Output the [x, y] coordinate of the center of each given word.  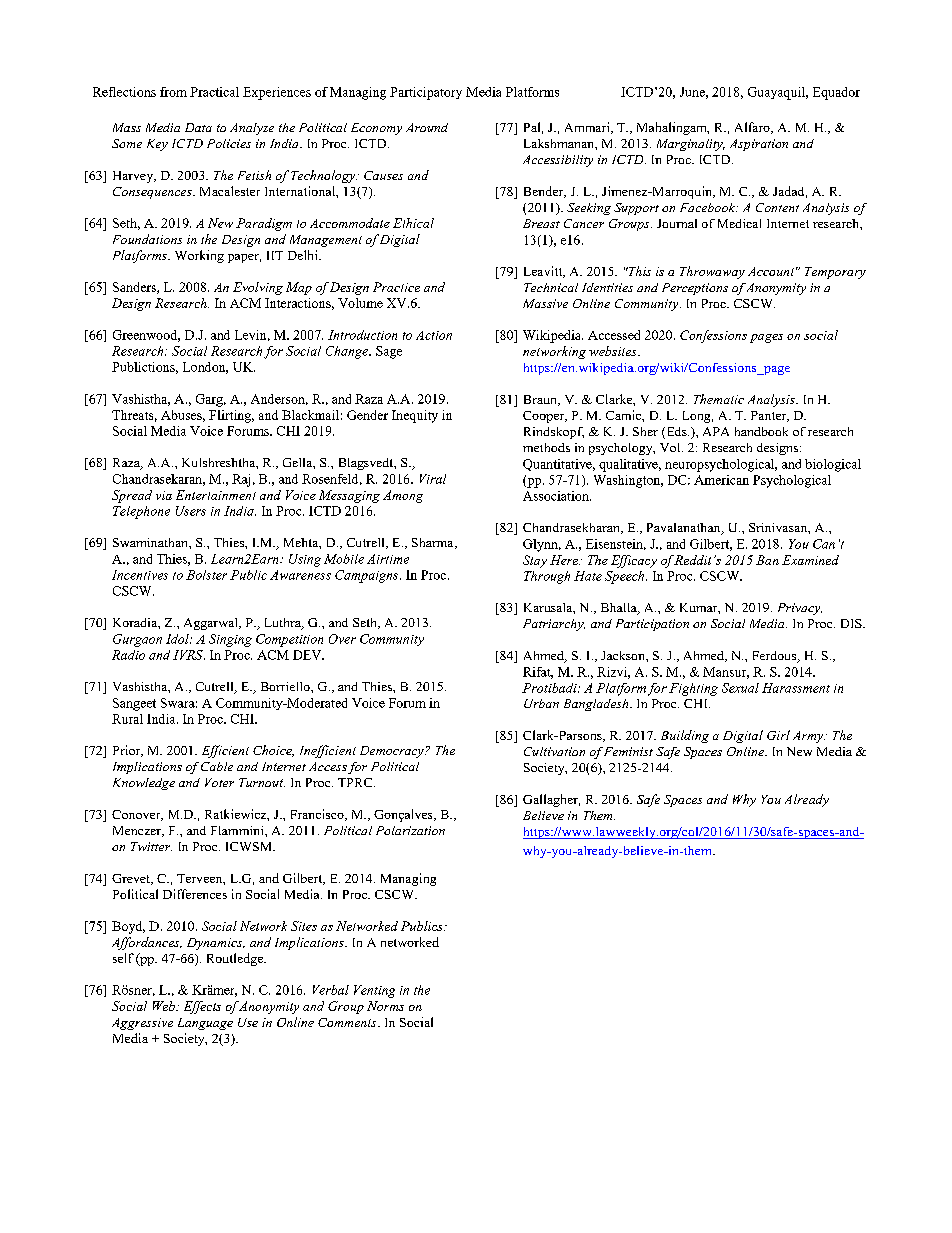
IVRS [189, 655]
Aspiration [759, 145]
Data [198, 127]
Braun [541, 400]
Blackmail [310, 415]
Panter [770, 416]
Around [427, 127]
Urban [541, 703]
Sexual [740, 688]
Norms [385, 1006]
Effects [202, 1007]
